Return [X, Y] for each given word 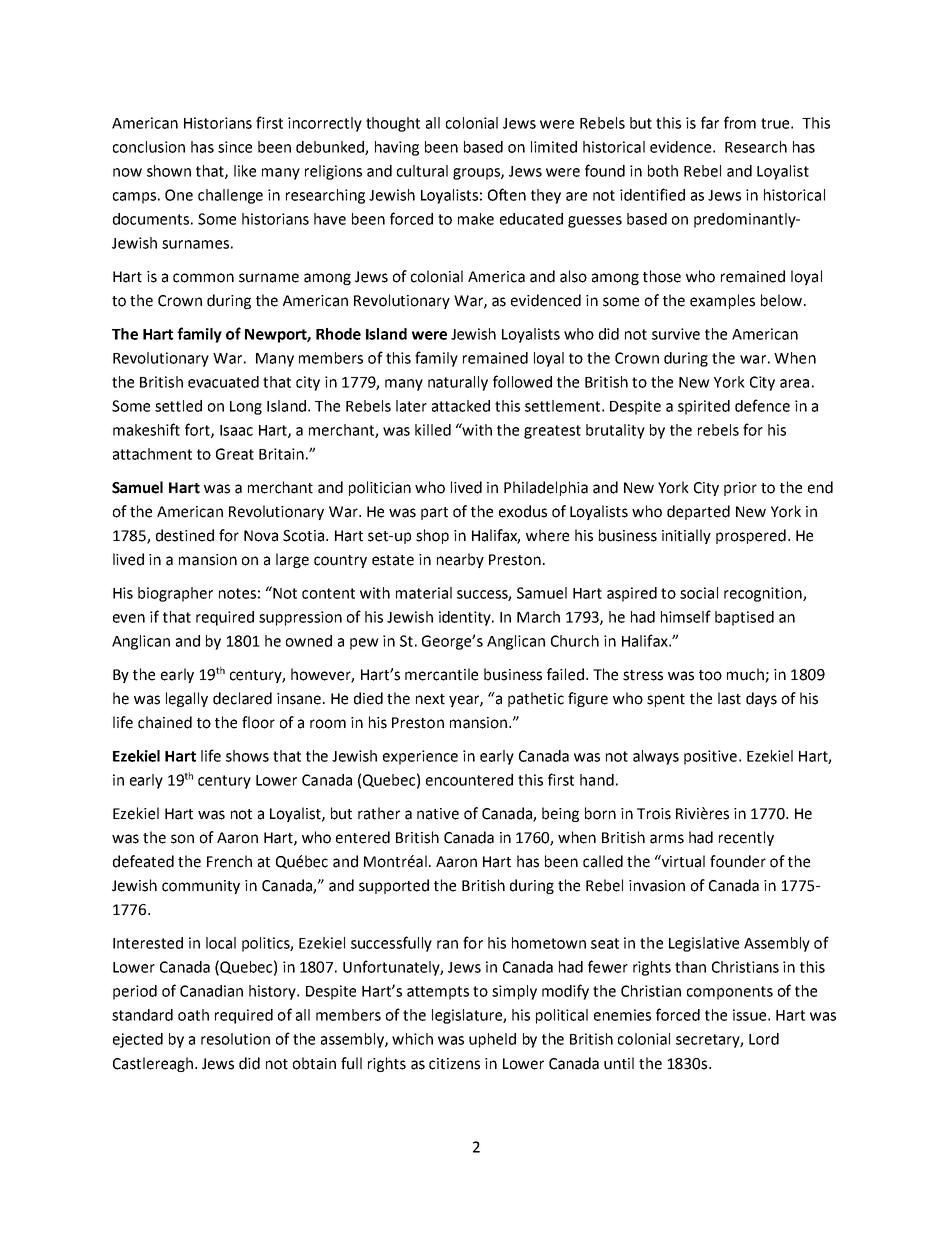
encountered [469, 780]
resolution [235, 1039]
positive [710, 757]
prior [740, 489]
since [235, 147]
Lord [764, 1039]
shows [247, 756]
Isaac [236, 430]
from [740, 122]
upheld [492, 1040]
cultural [422, 171]
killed [433, 430]
